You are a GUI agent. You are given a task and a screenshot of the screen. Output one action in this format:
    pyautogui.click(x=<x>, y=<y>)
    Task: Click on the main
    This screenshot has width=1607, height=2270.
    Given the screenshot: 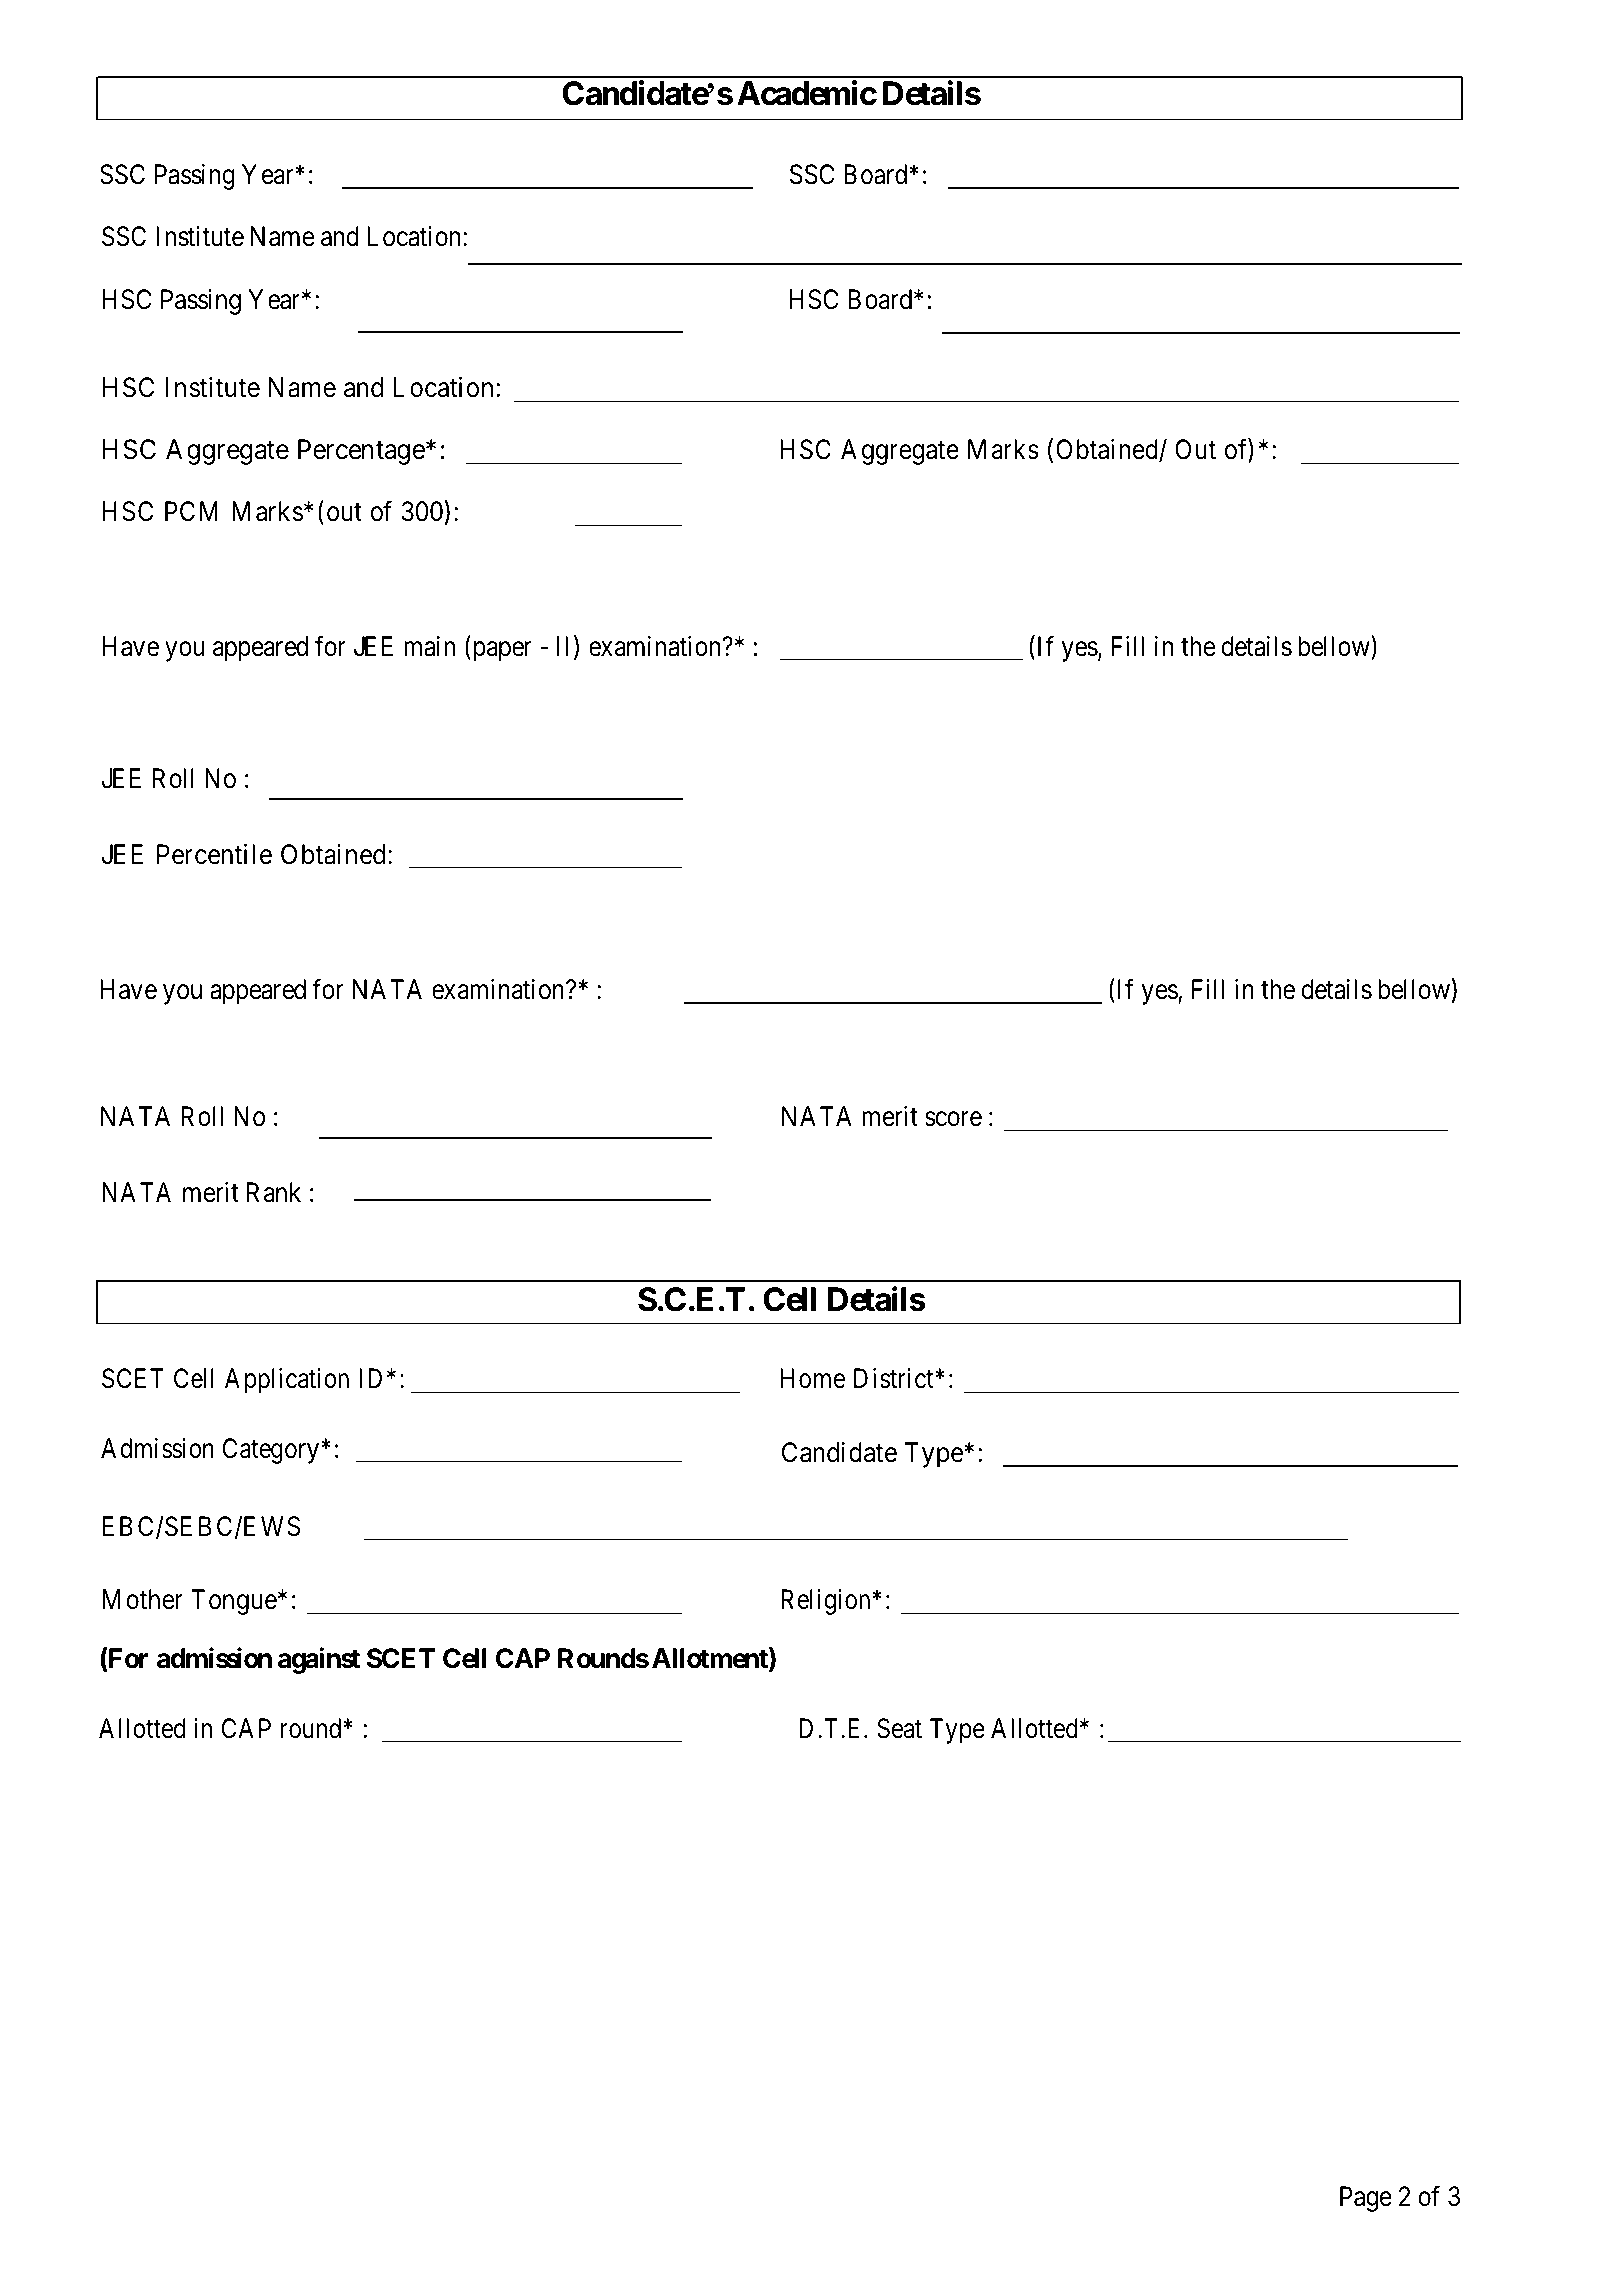 What is the action you would take?
    pyautogui.click(x=429, y=646)
